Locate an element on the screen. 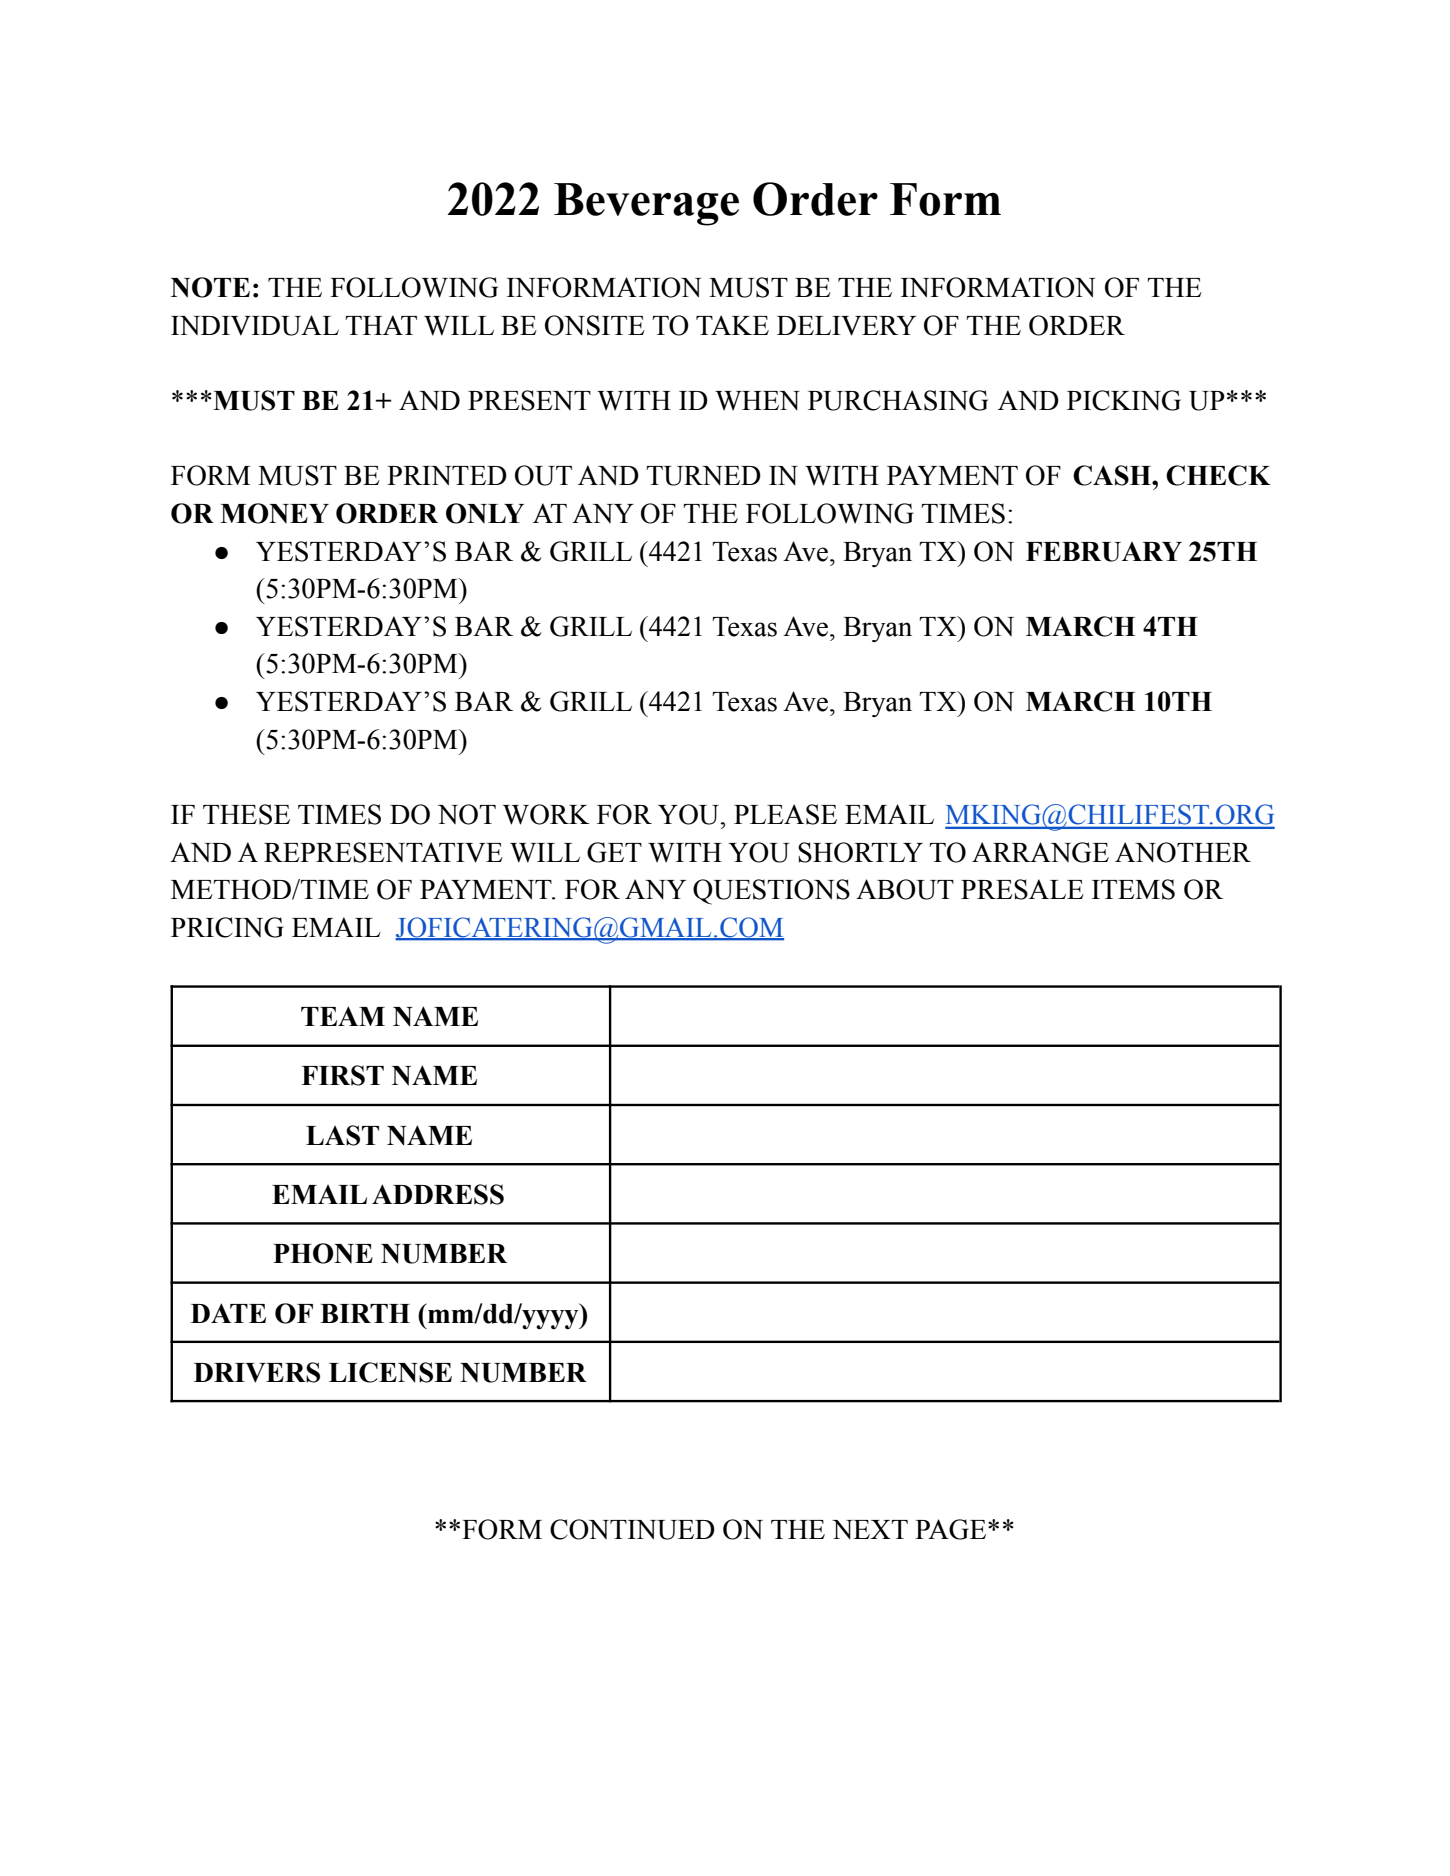  CONTINUED is located at coordinates (632, 1529).
